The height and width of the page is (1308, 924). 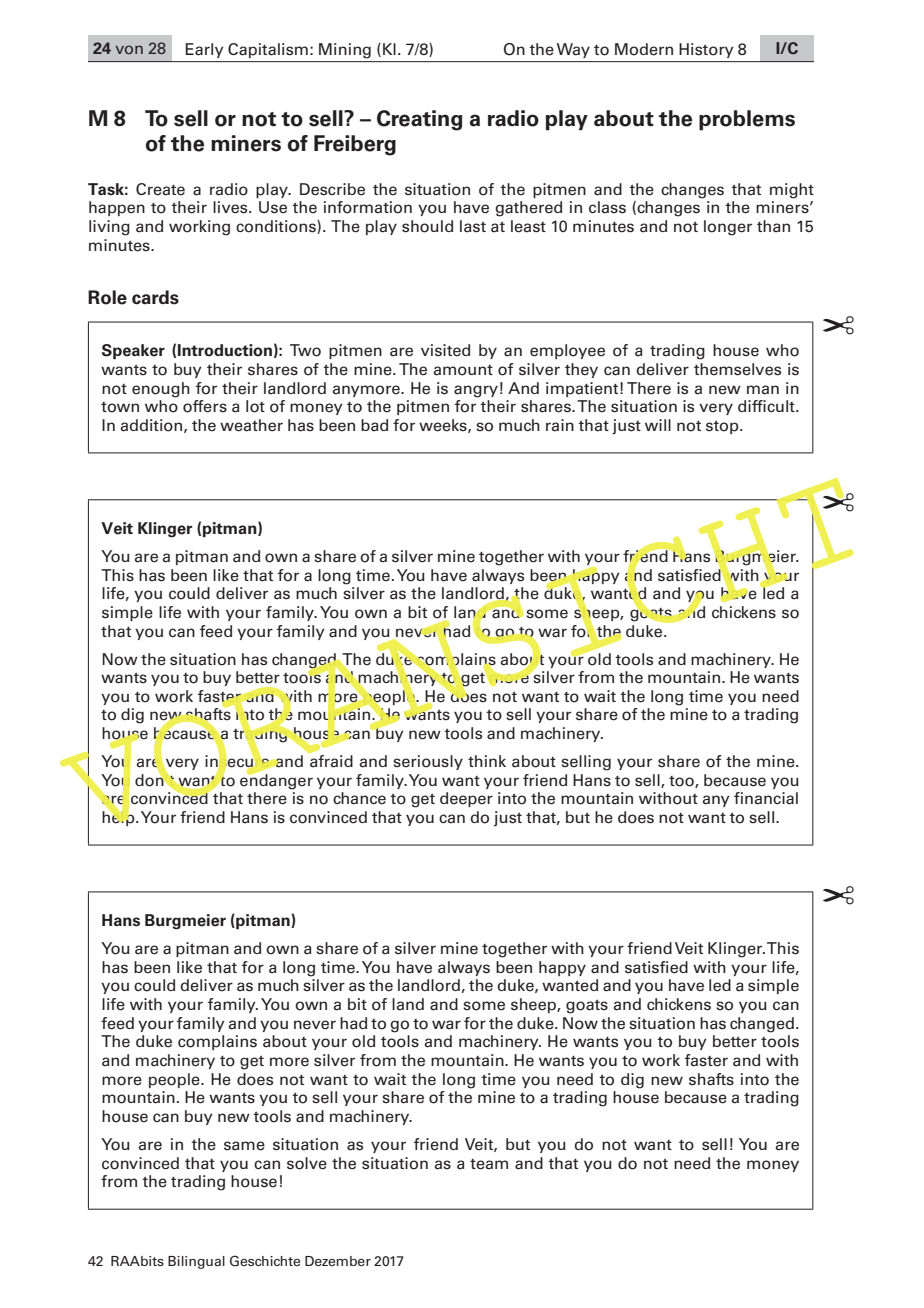 I want to click on financial, so click(x=766, y=798).
